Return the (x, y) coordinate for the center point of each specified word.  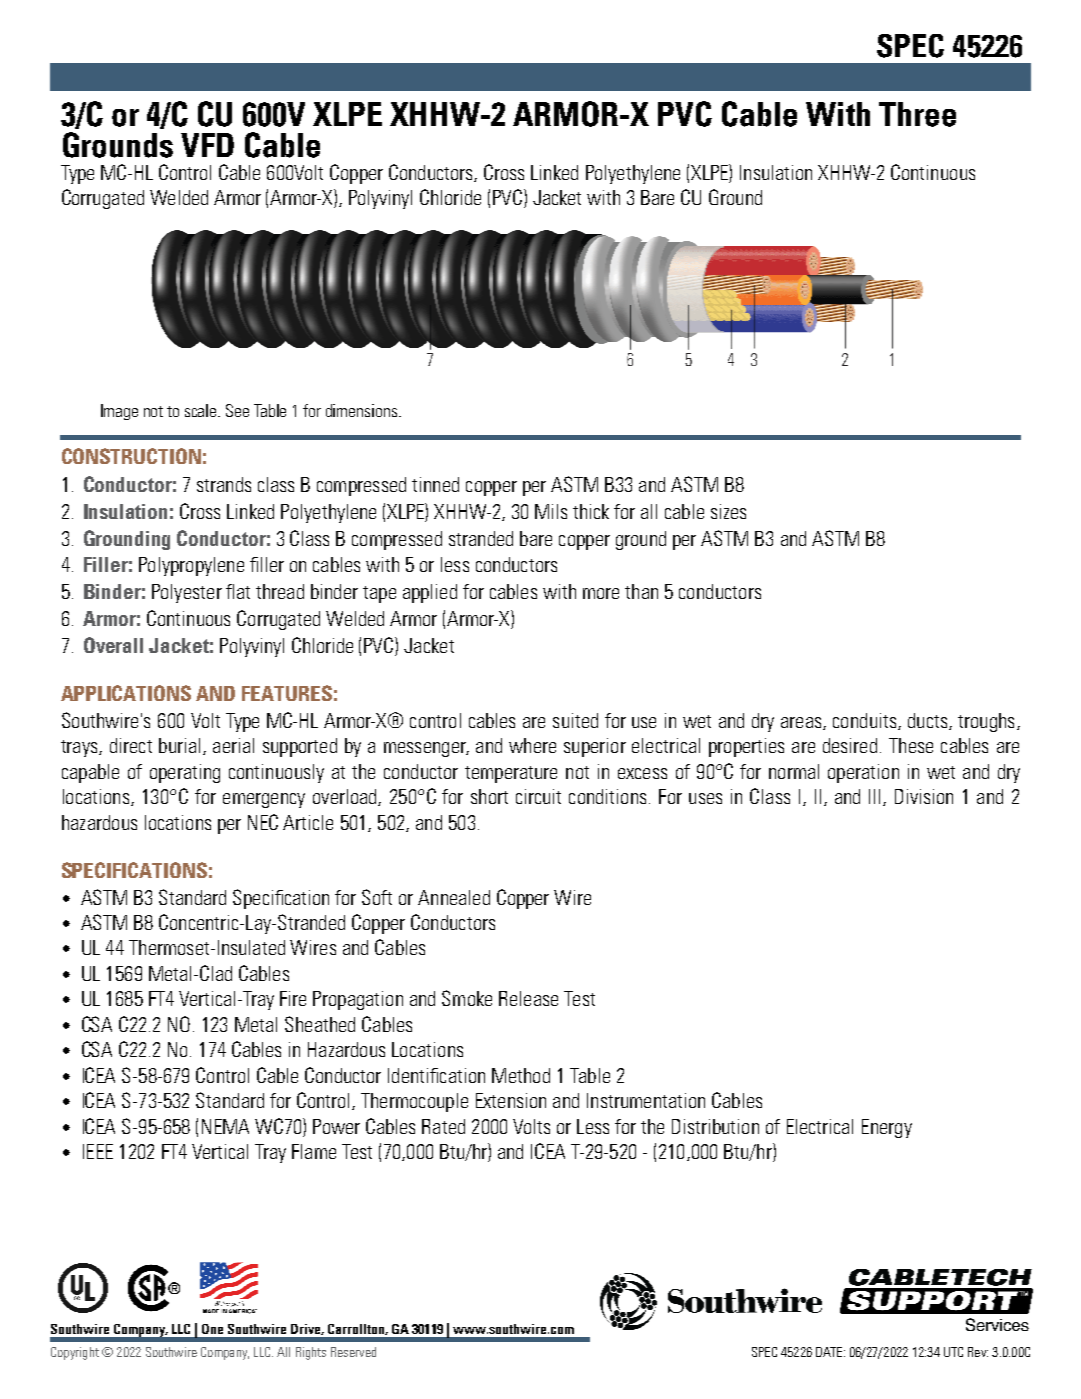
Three (917, 114)
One (212, 1329)
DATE (830, 1352)
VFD (207, 145)
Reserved (353, 1352)
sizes (728, 511)
